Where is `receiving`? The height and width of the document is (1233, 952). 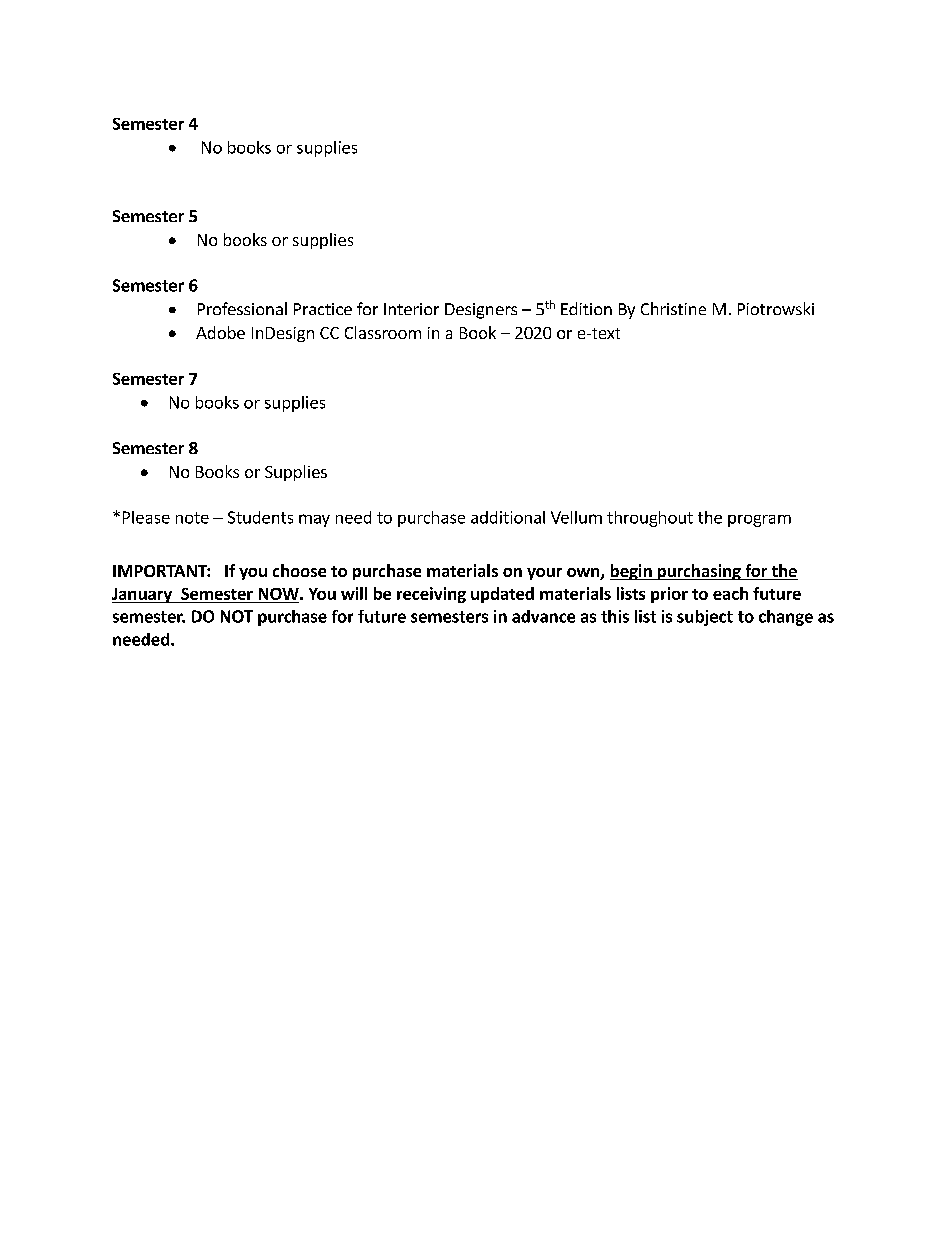
receiving is located at coordinates (431, 595).
